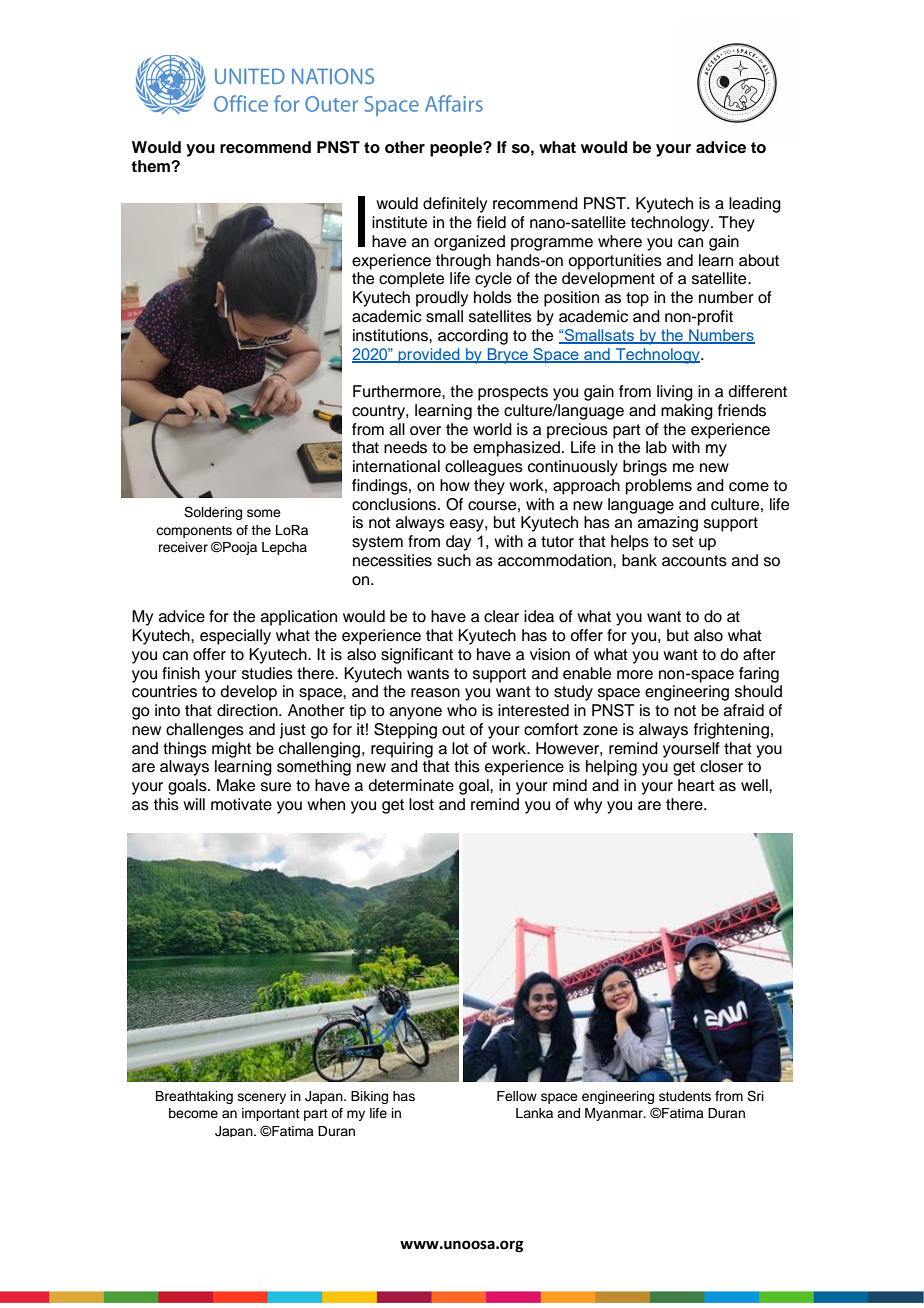  What do you see at coordinates (755, 205) in the image?
I see `leading` at bounding box center [755, 205].
